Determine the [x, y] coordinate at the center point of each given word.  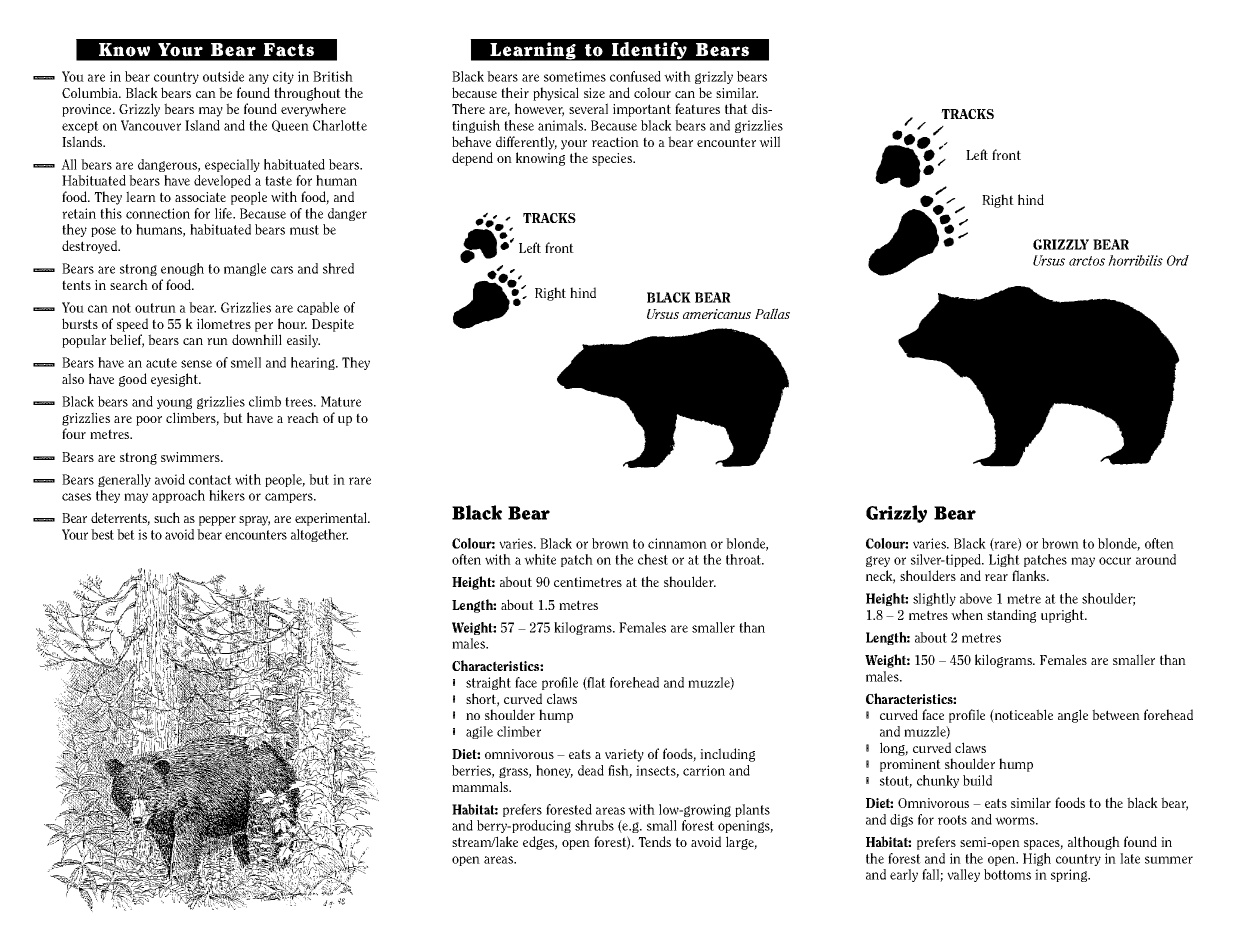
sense [196, 364]
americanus [717, 314]
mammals [481, 786]
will [769, 141]
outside [223, 76]
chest [653, 559]
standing [1011, 616]
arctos [1087, 261]
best [102, 534]
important [642, 110]
